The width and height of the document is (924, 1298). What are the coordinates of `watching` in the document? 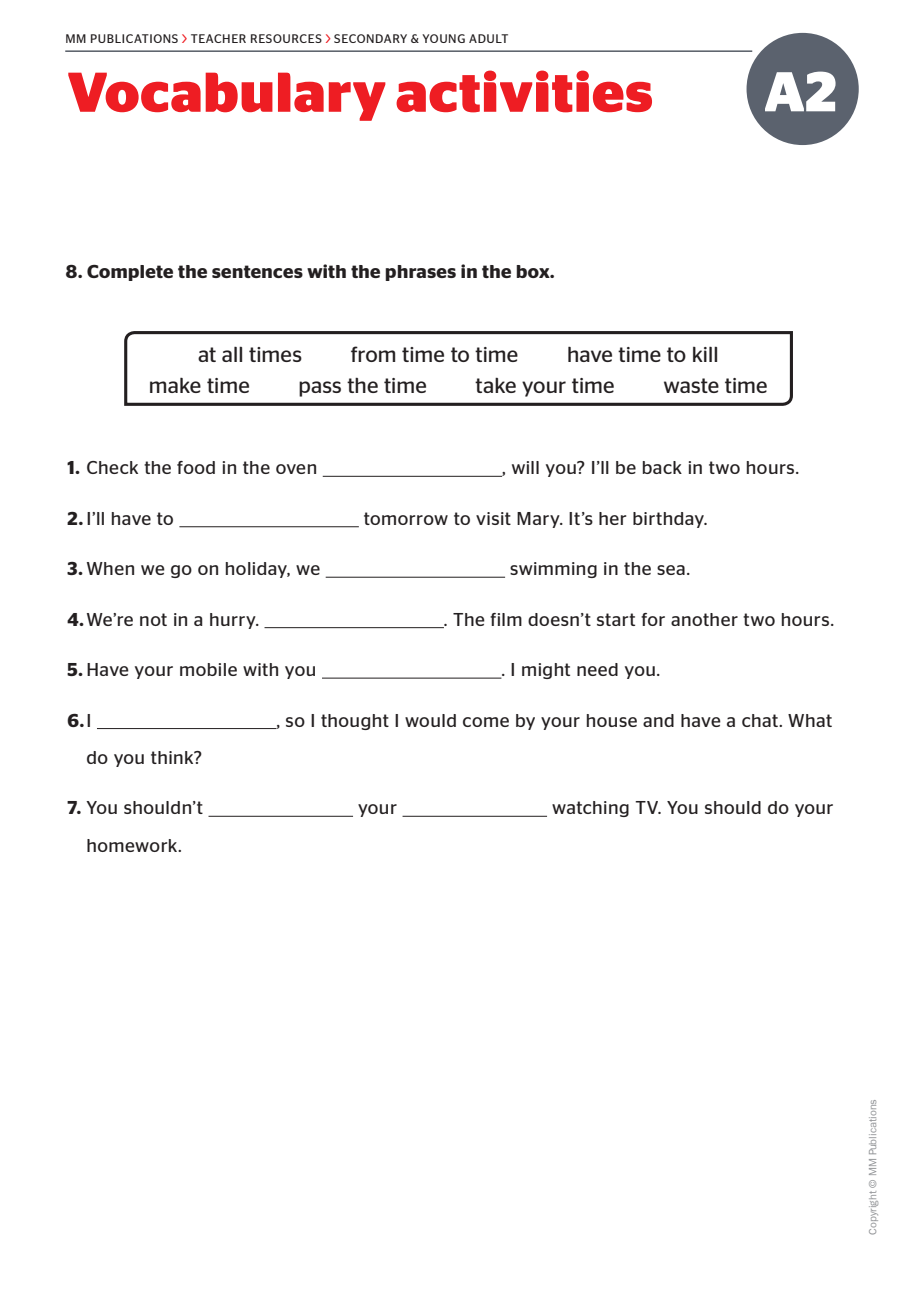 It's located at (590, 809).
